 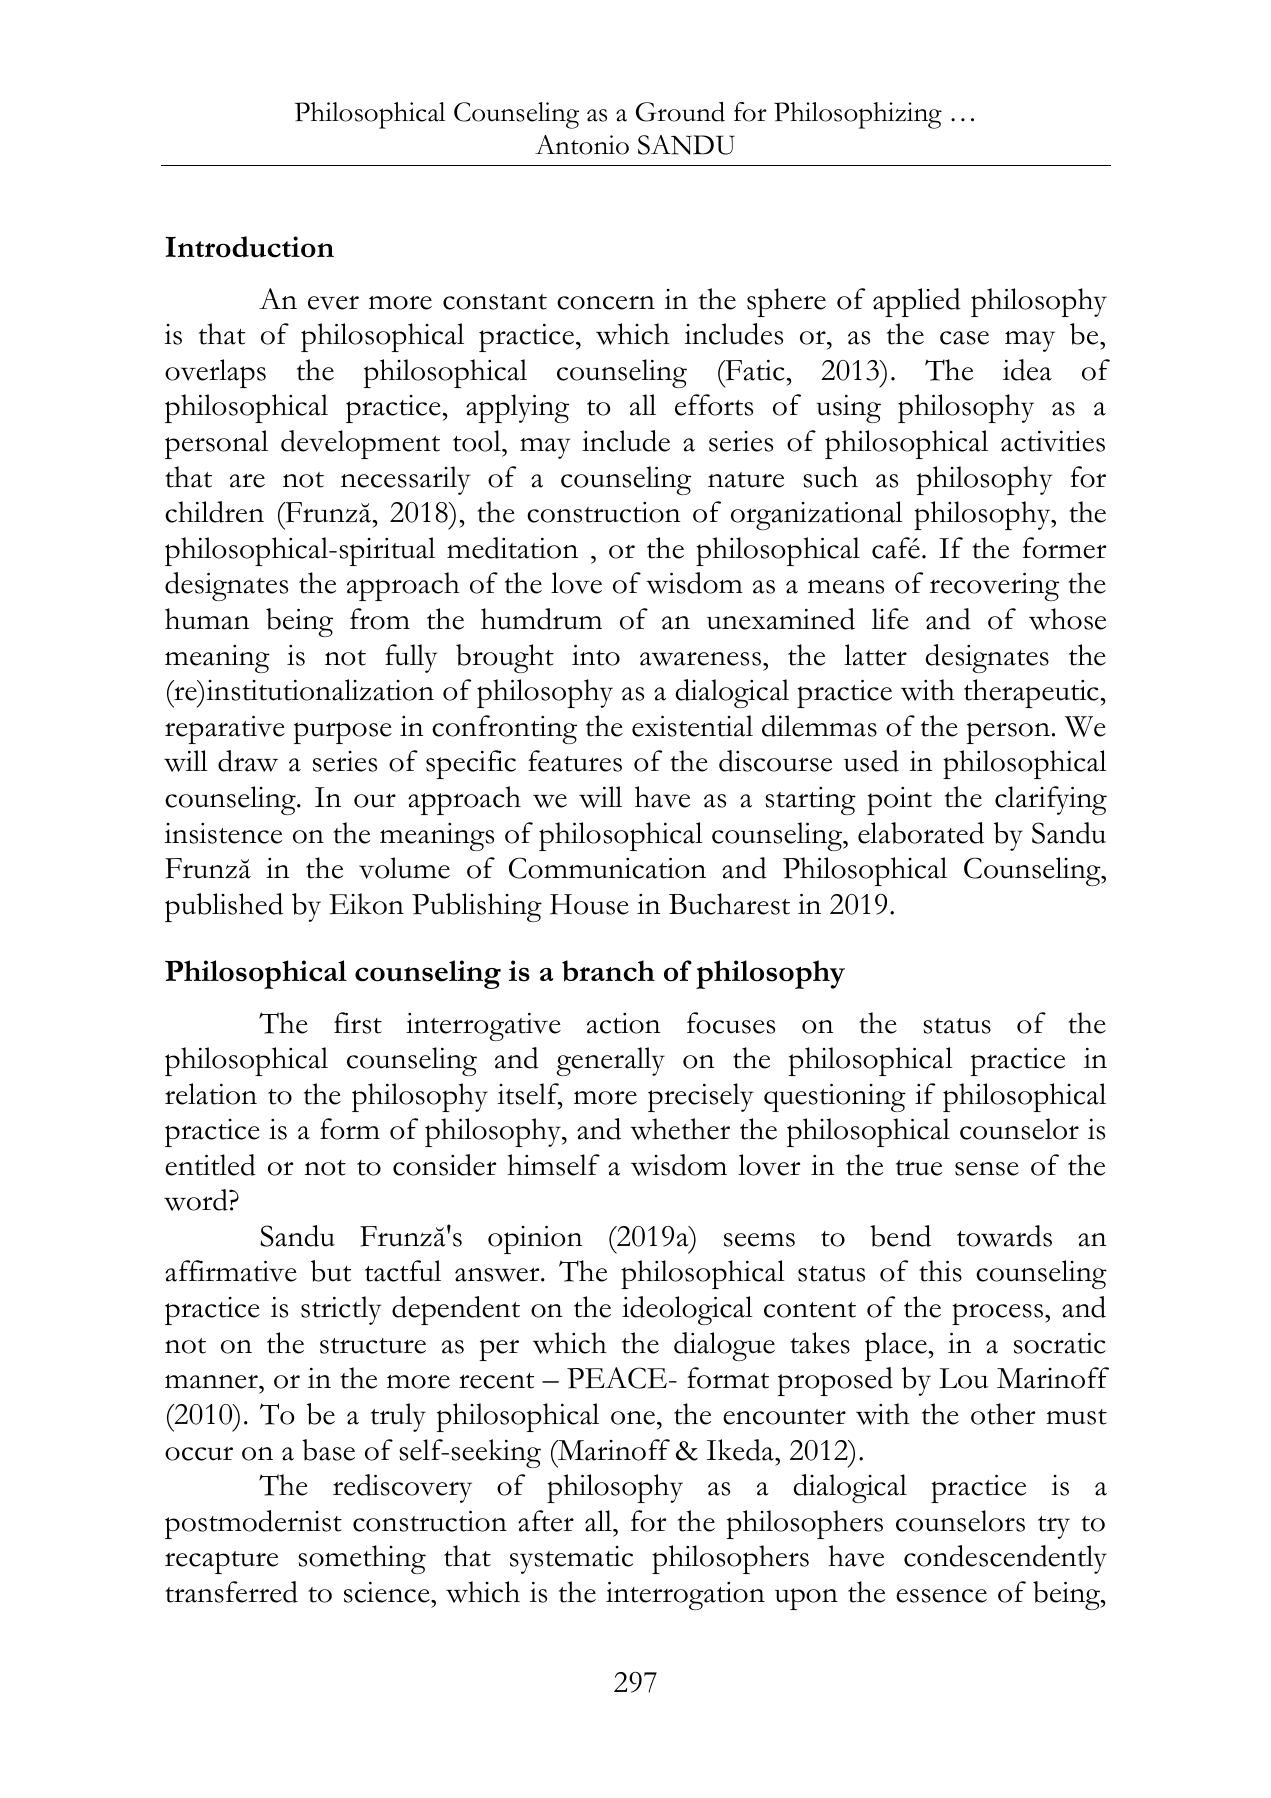 What do you see at coordinates (987, 1169) in the document?
I see `sense` at bounding box center [987, 1169].
